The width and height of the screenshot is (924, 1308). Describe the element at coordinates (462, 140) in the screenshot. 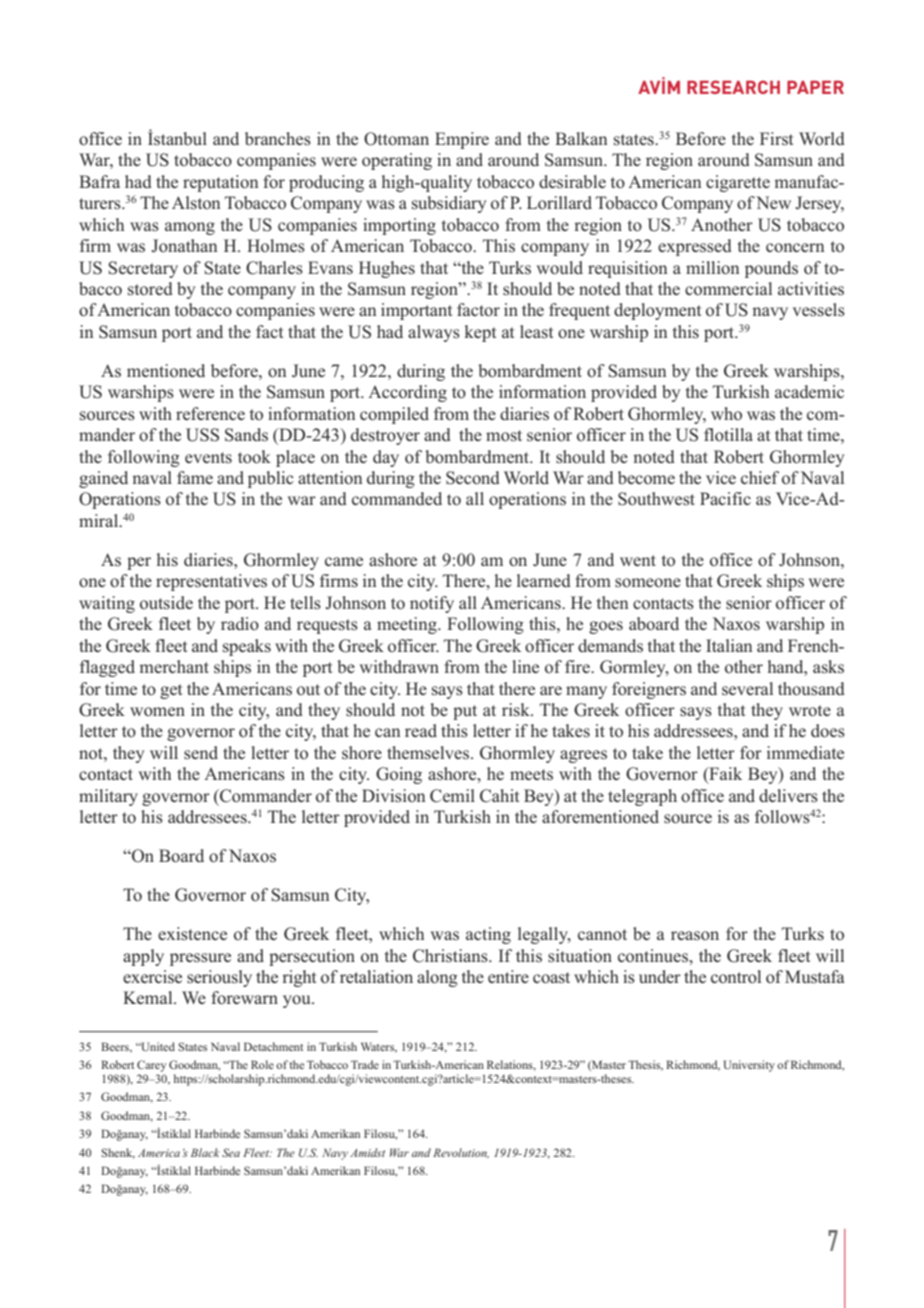

I see `Empire` at that location.
